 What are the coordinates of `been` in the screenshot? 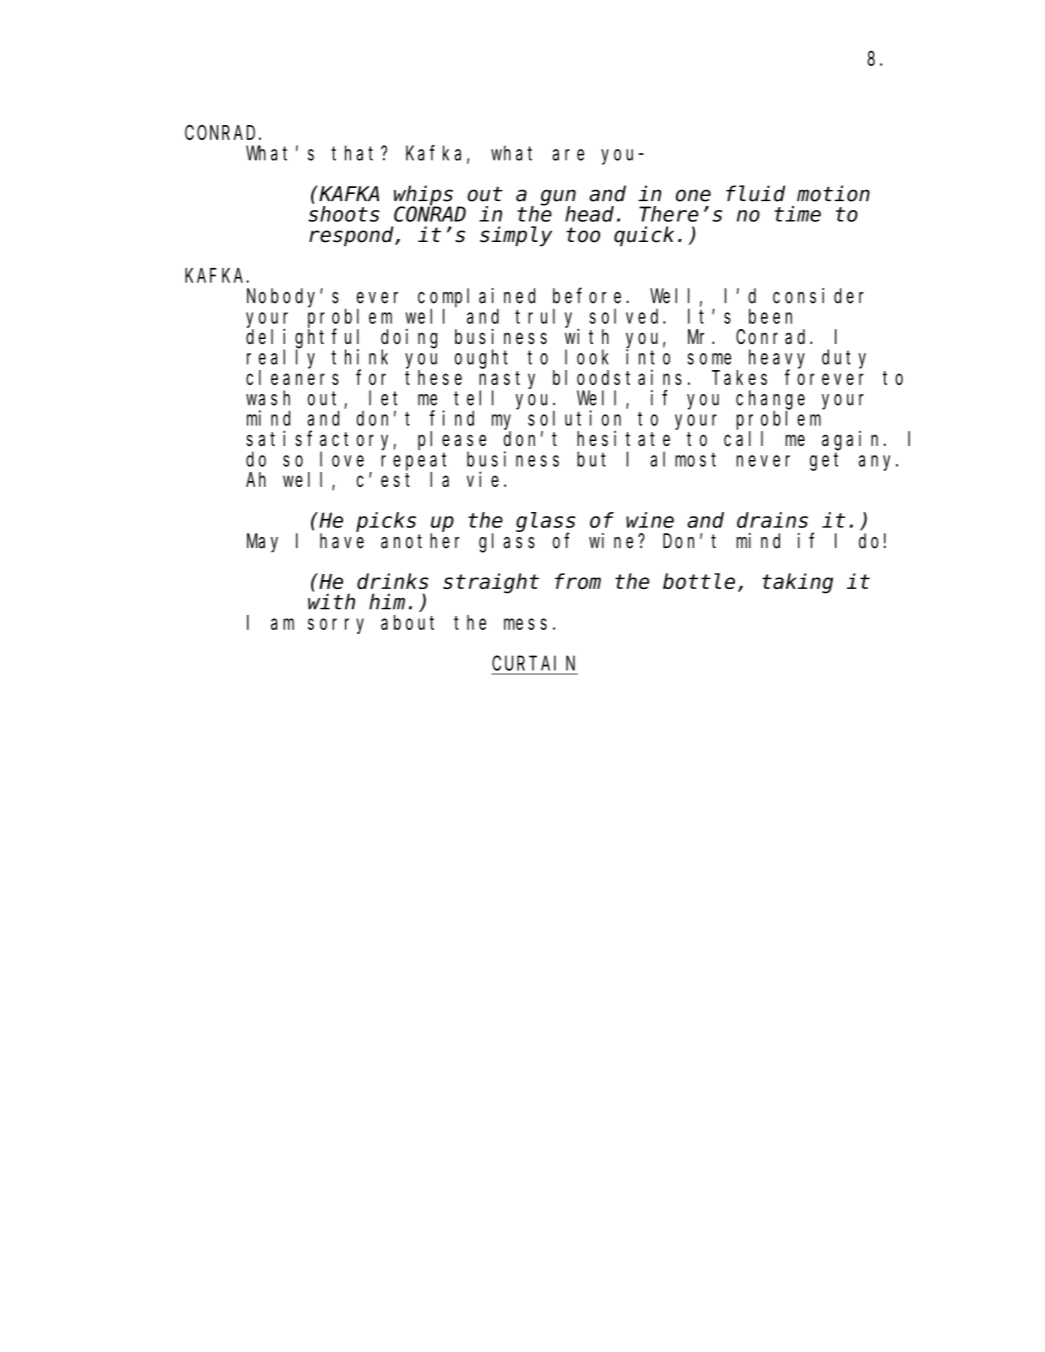 It's located at (770, 316).
